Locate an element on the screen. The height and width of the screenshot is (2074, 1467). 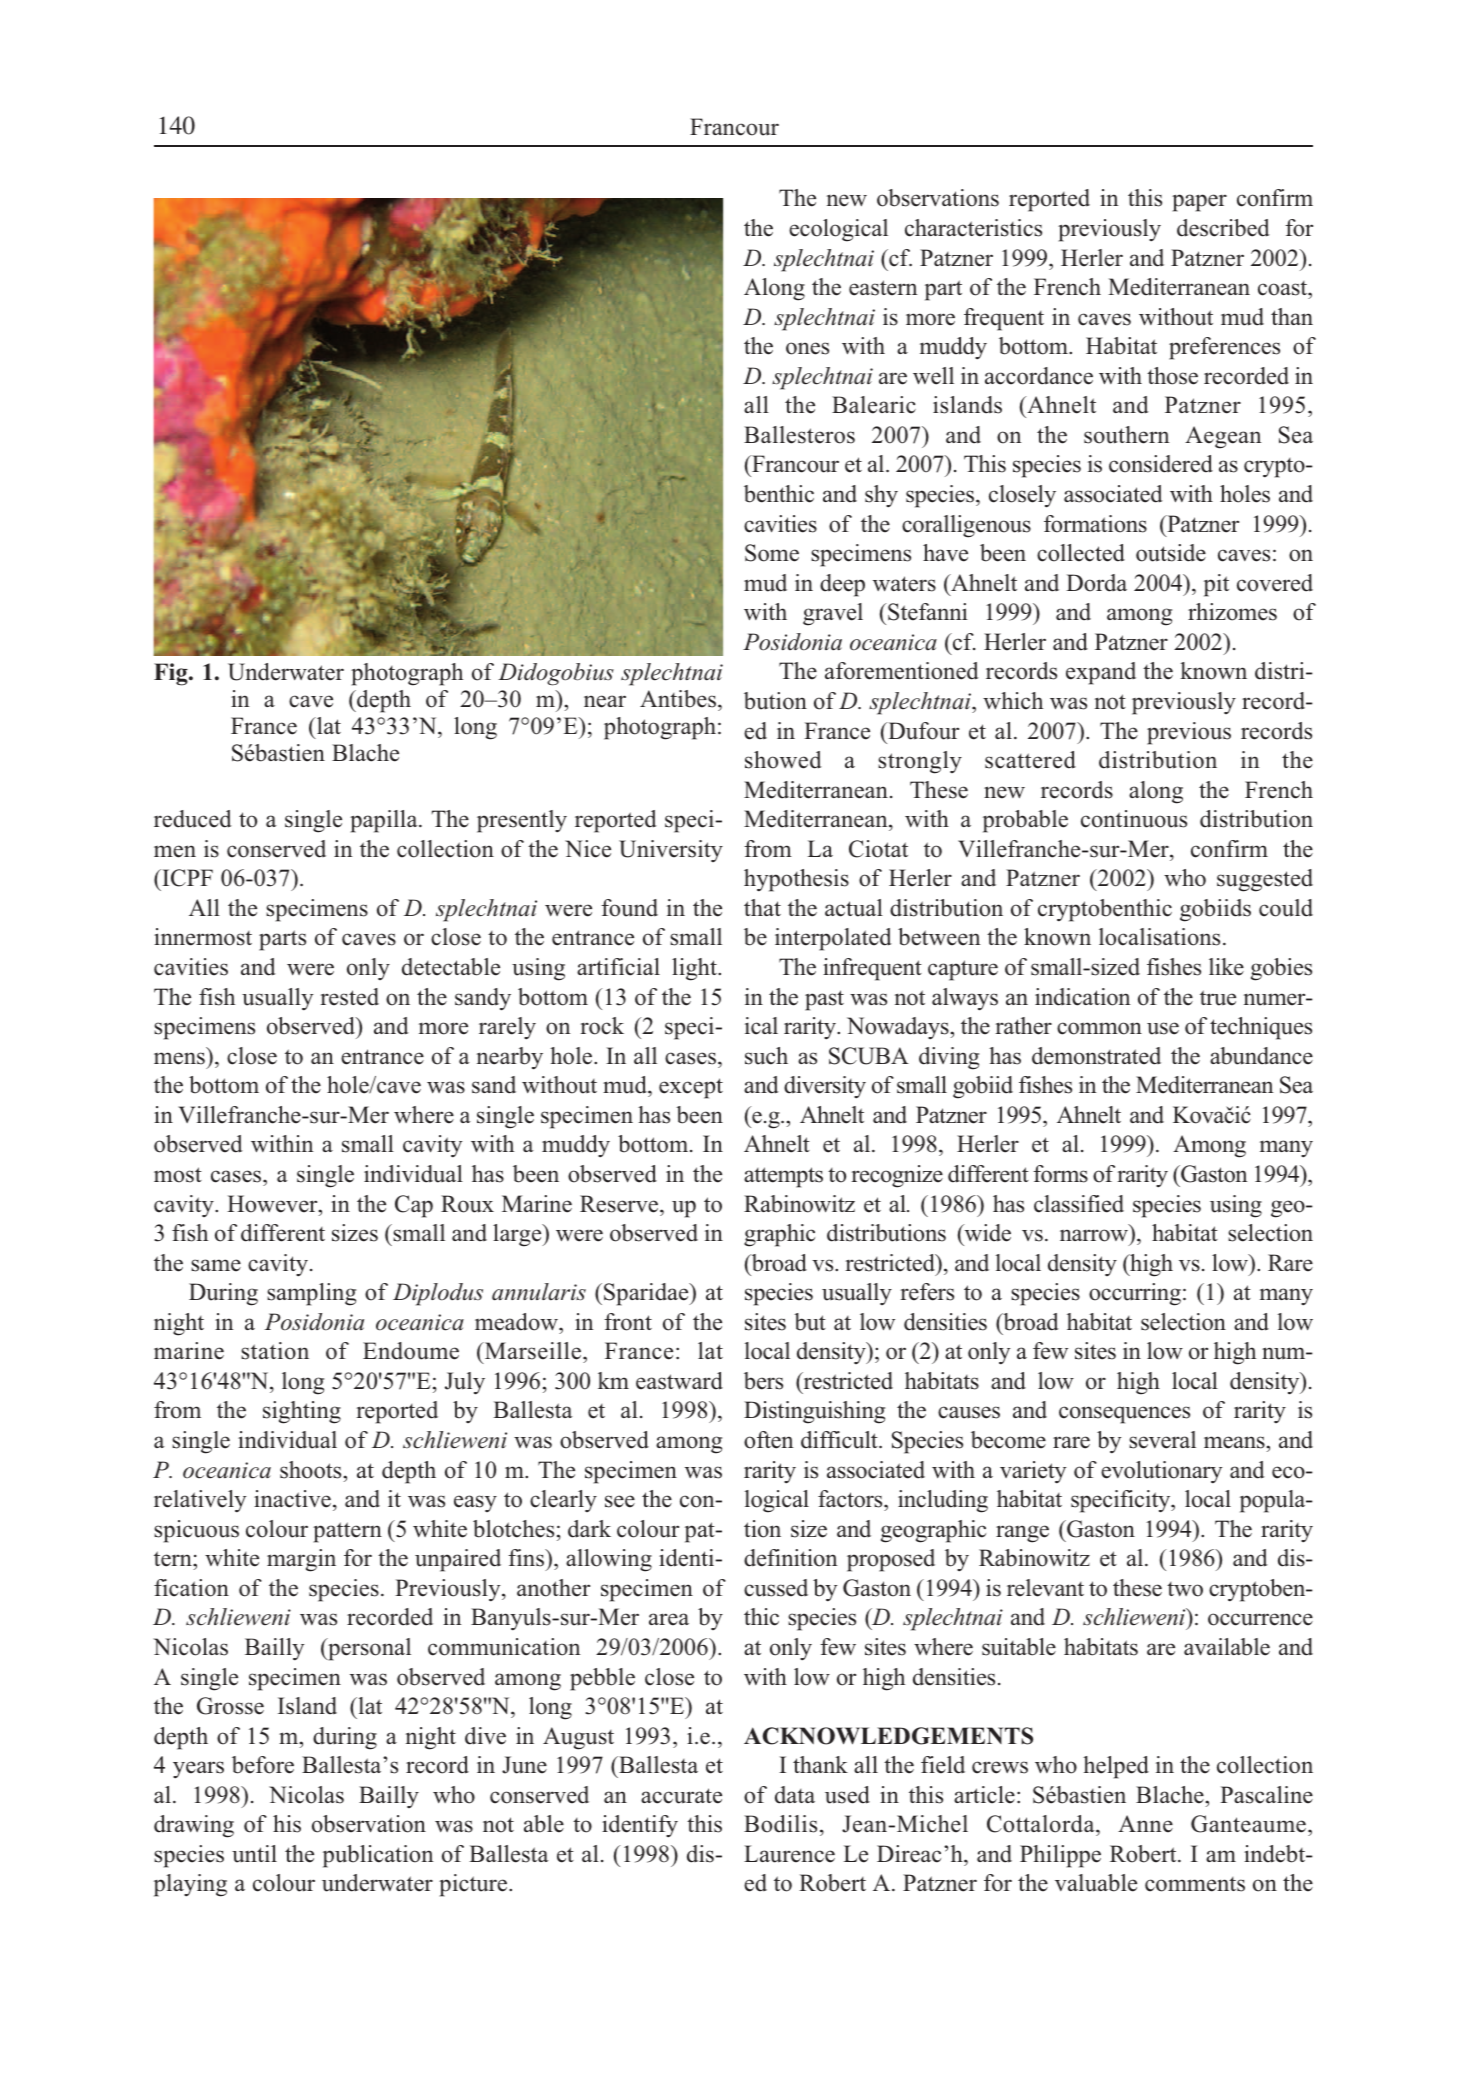
Laurence is located at coordinates (789, 1854).
